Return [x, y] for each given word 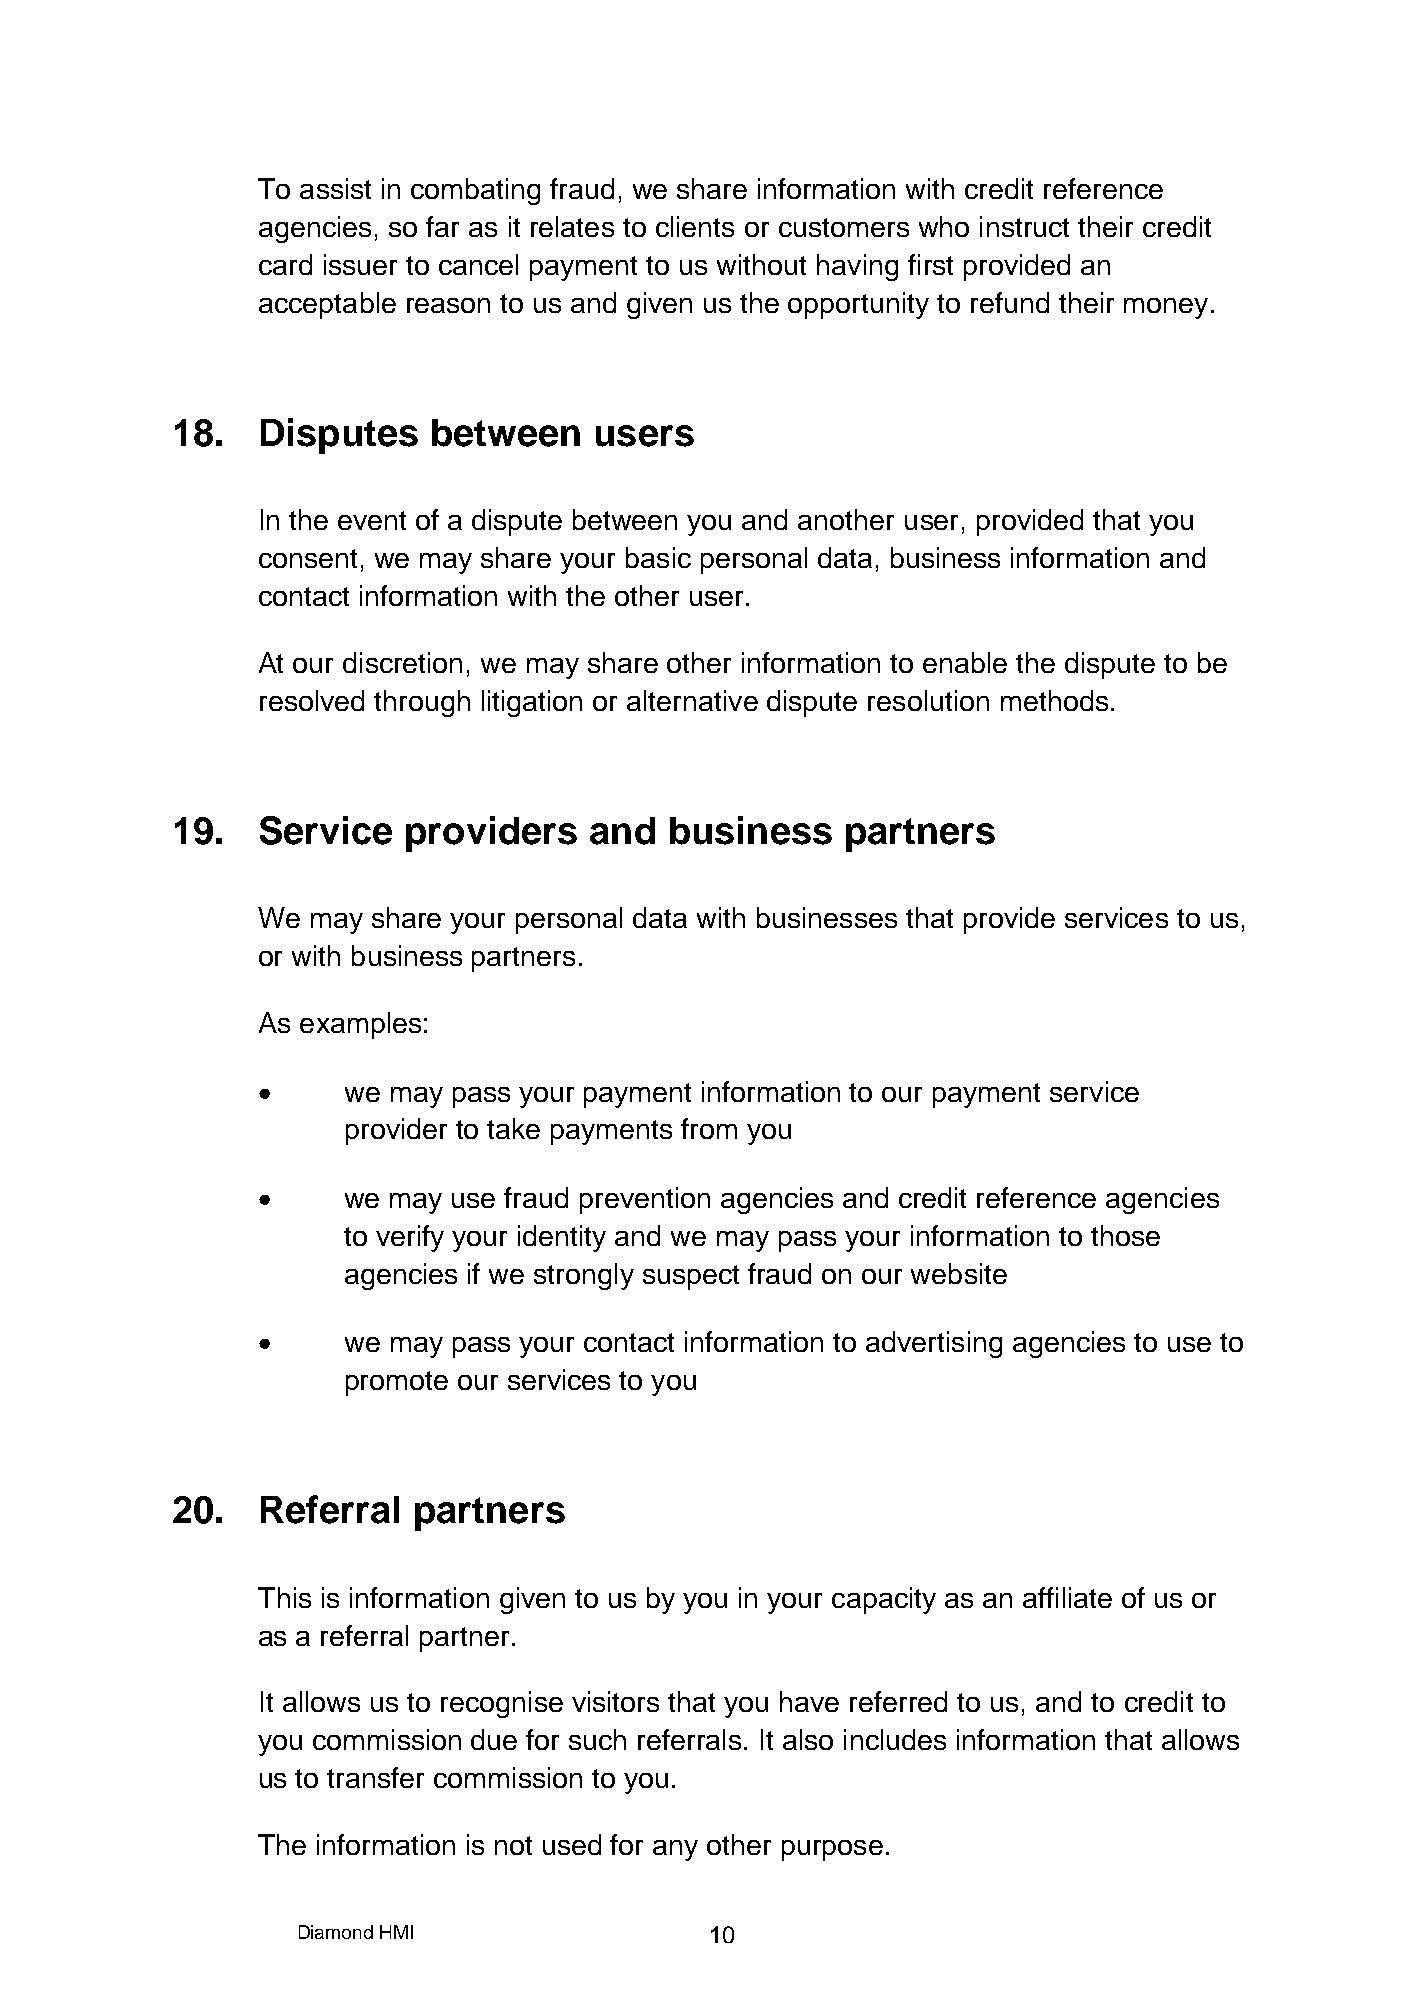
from [709, 1128]
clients [695, 226]
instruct [1024, 226]
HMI [396, 1932]
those [1125, 1235]
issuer [360, 264]
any [675, 1850]
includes [895, 1739]
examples [360, 1025]
